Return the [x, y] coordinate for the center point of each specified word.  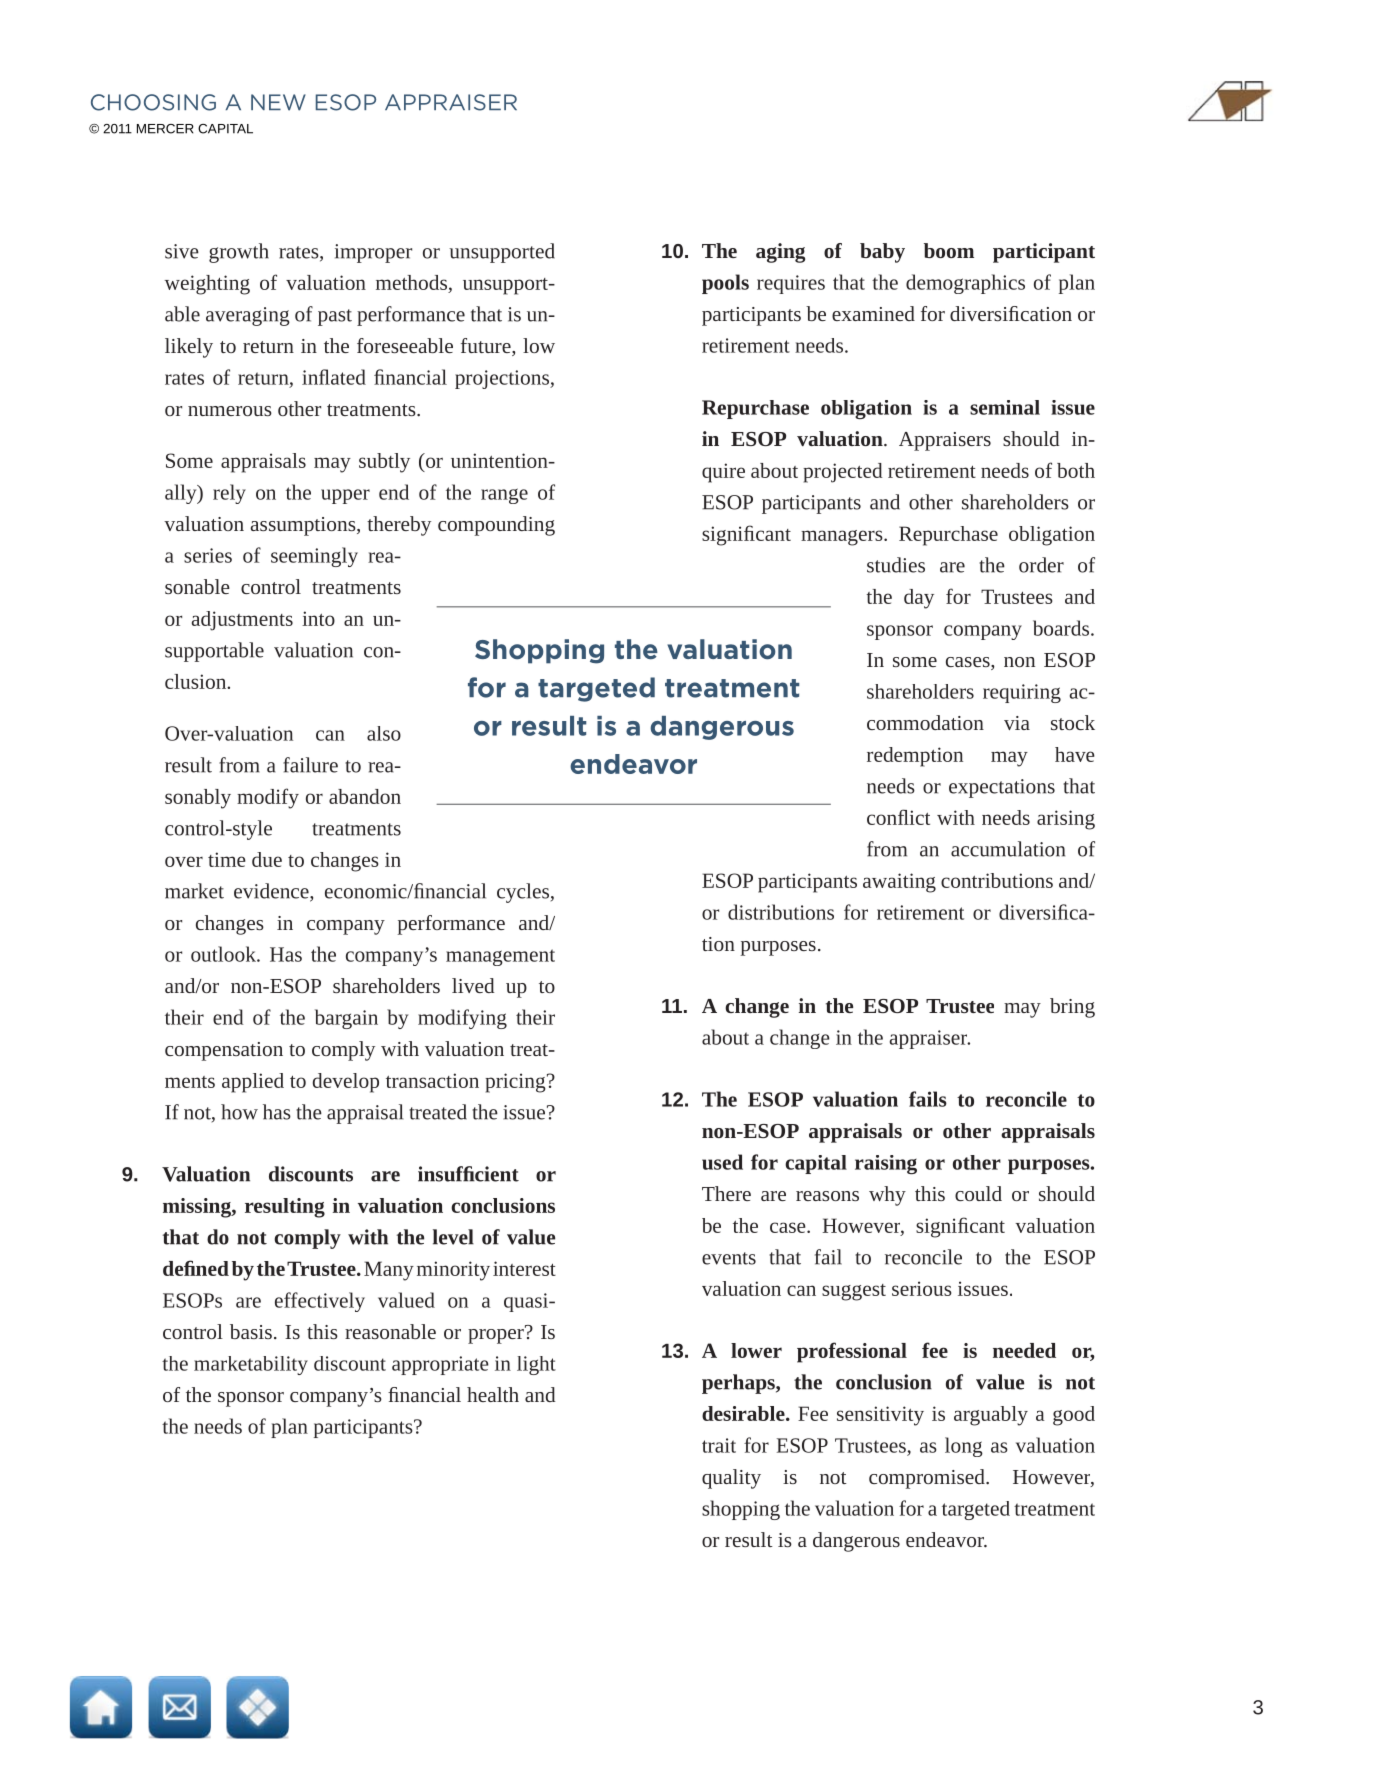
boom [949, 250]
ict [919, 817]
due [267, 859]
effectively [320, 1302]
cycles [523, 893]
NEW [278, 102]
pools [725, 284]
